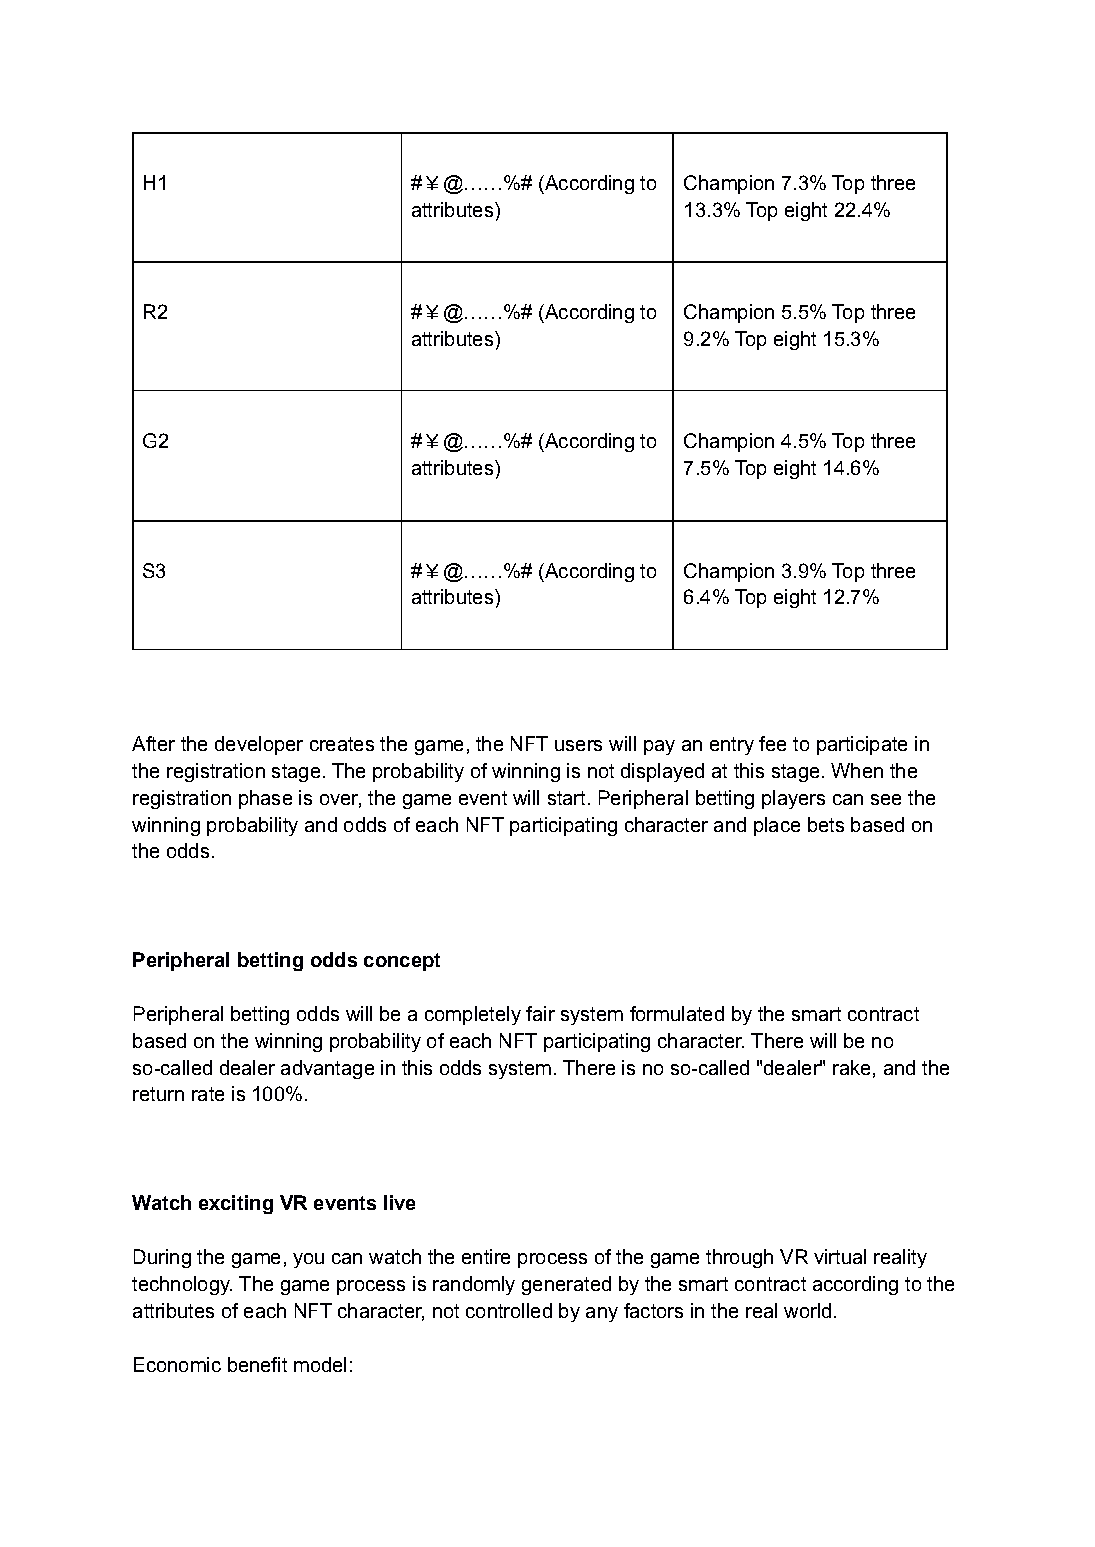  Describe the element at coordinates (327, 1069) in the page. I see `advantage` at that location.
